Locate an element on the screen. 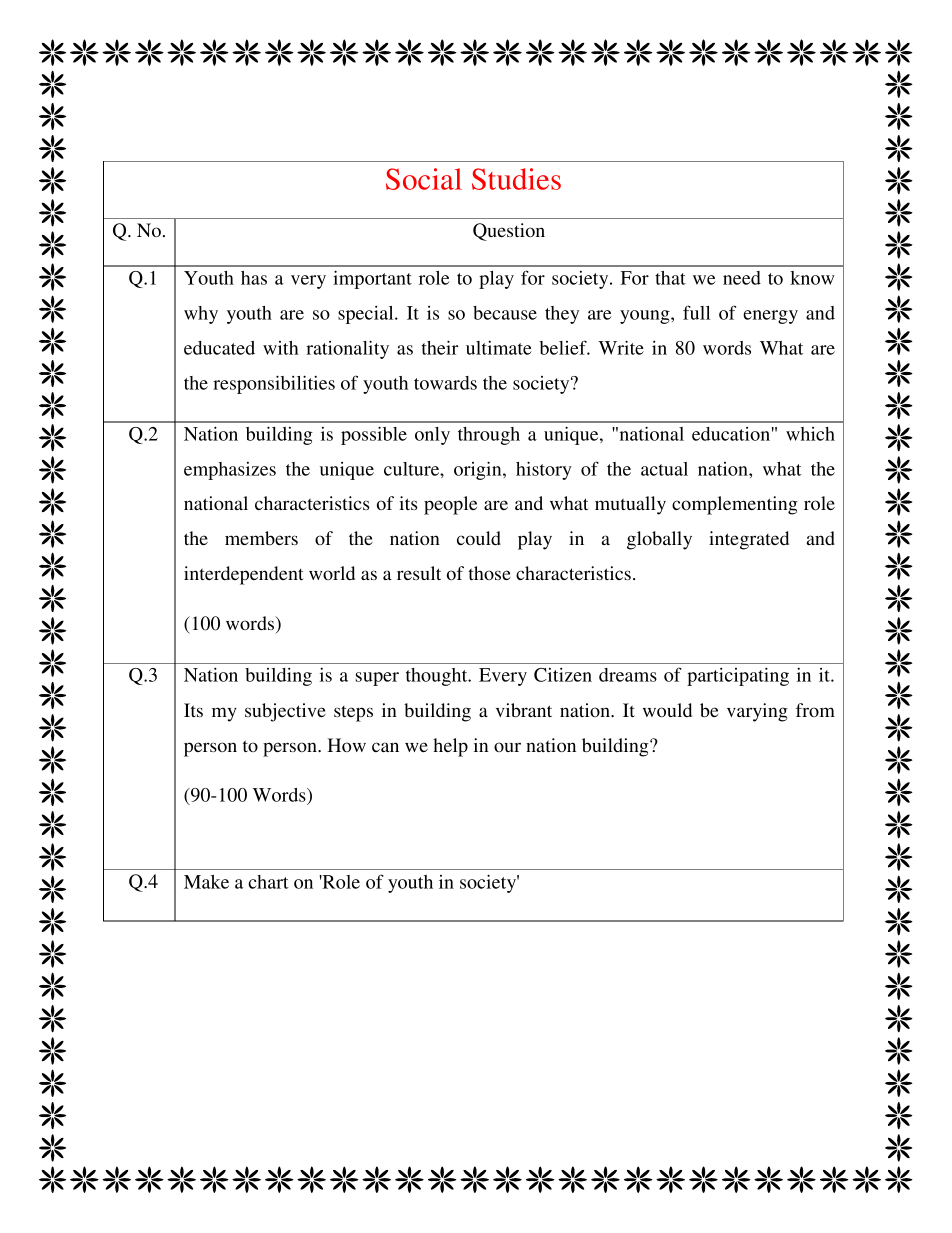  varying is located at coordinates (757, 712).
